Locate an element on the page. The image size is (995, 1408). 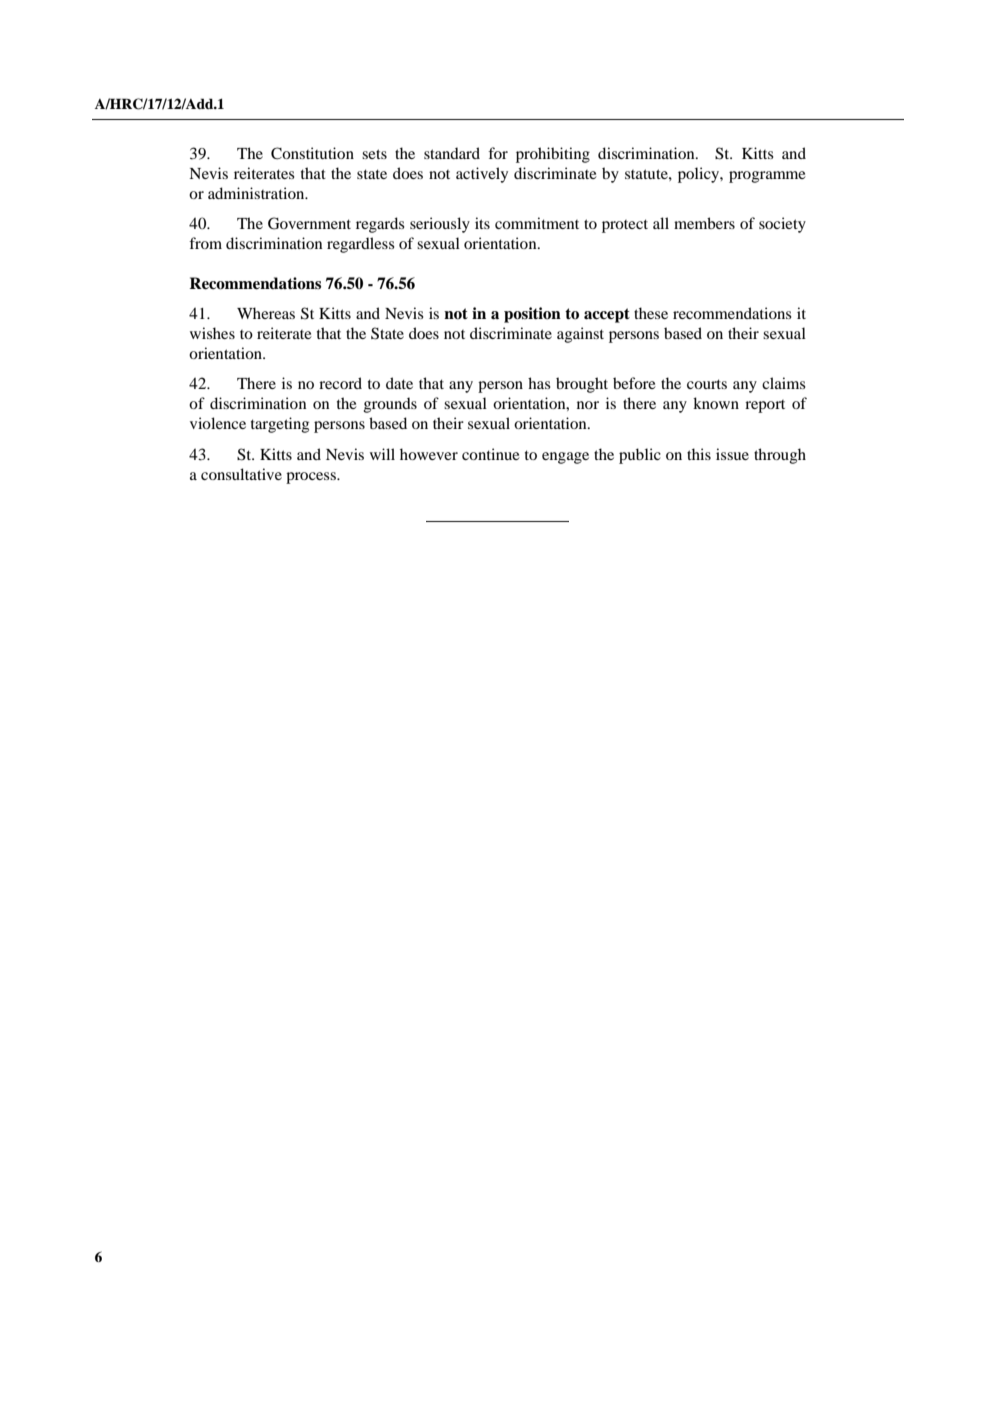
consultative is located at coordinates (241, 474).
